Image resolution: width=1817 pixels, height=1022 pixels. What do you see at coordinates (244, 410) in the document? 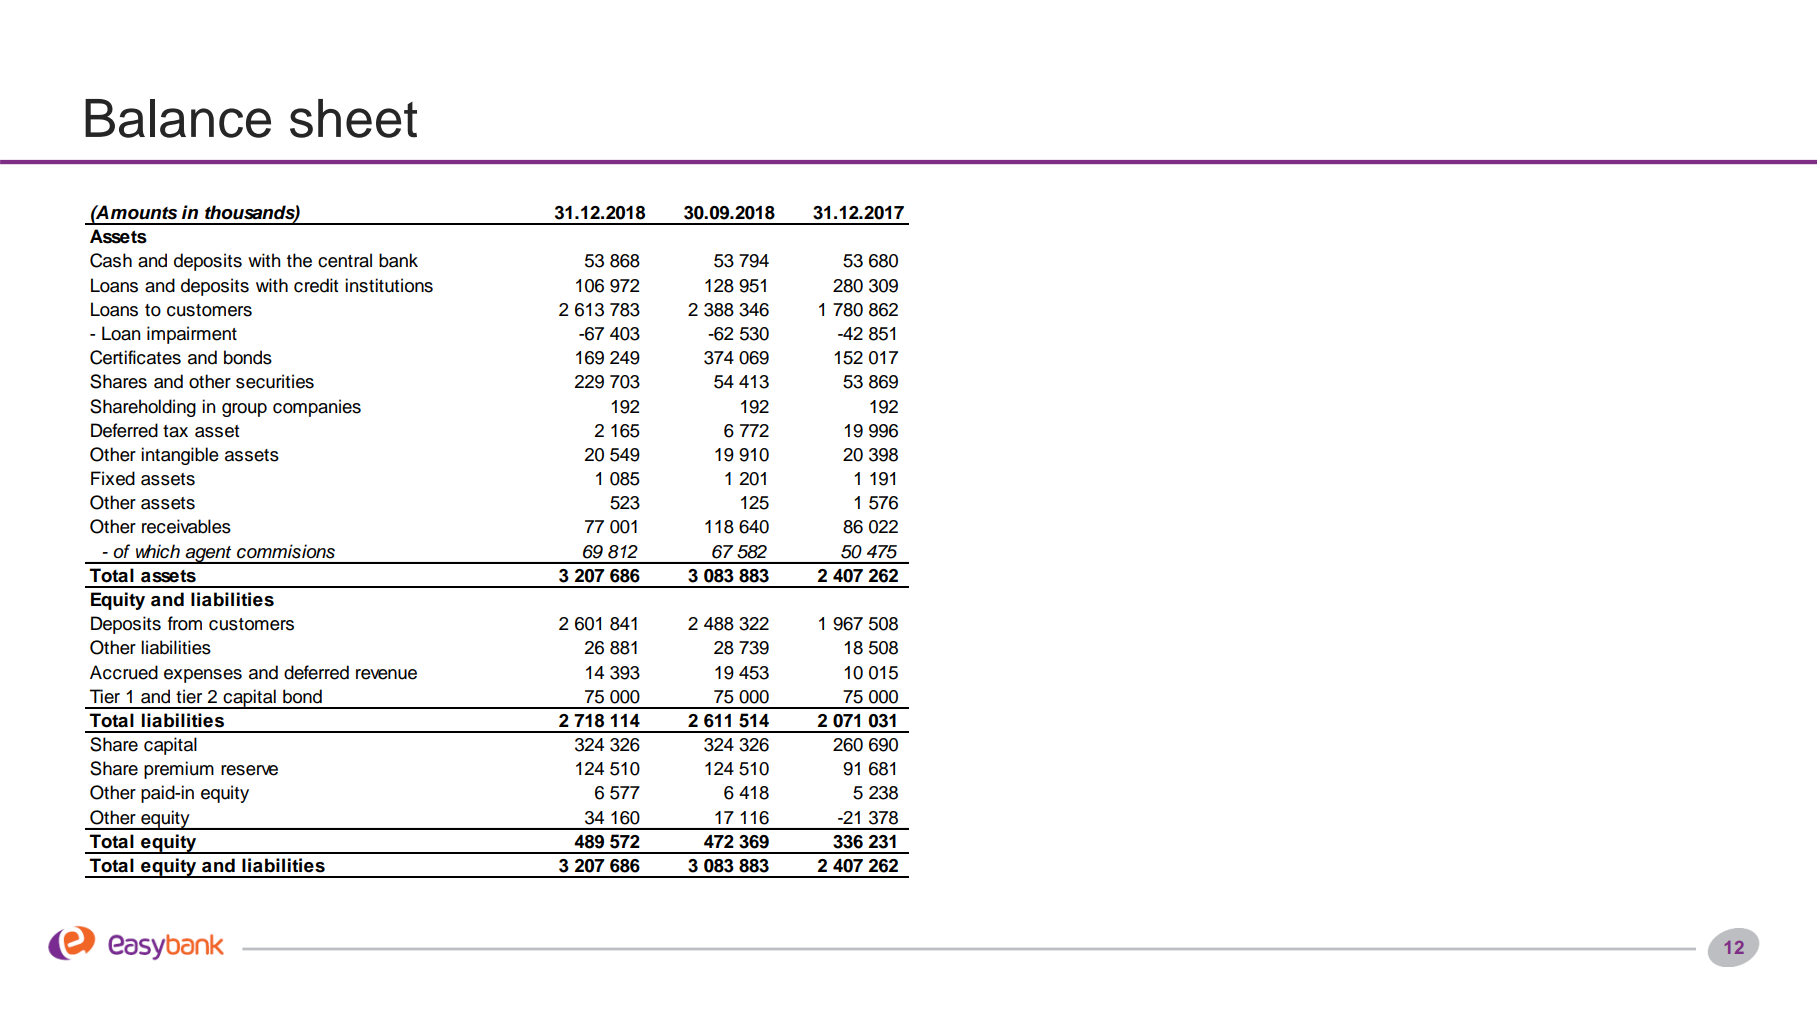
I see `group` at bounding box center [244, 410].
